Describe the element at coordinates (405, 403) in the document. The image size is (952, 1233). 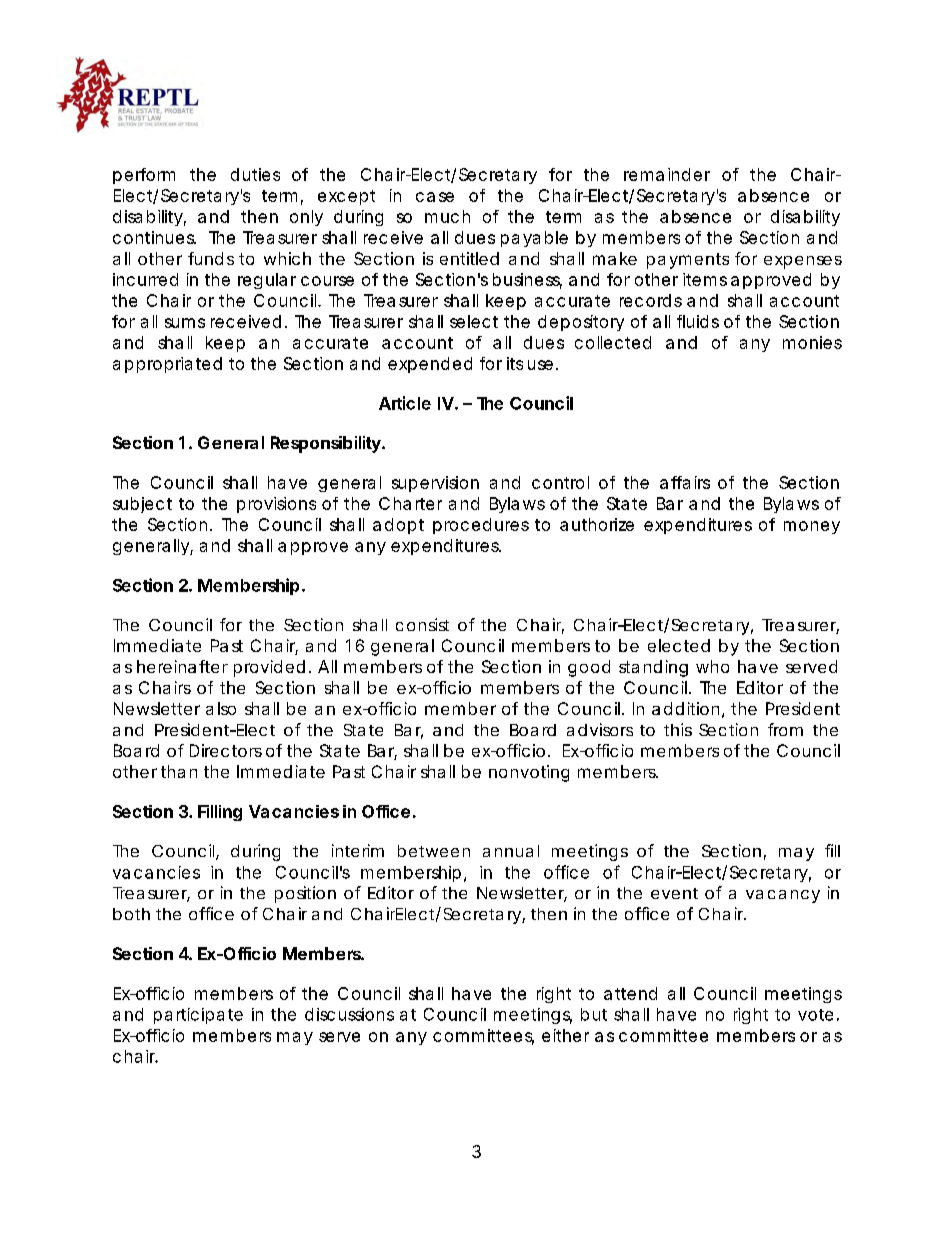
I see `Article` at that location.
